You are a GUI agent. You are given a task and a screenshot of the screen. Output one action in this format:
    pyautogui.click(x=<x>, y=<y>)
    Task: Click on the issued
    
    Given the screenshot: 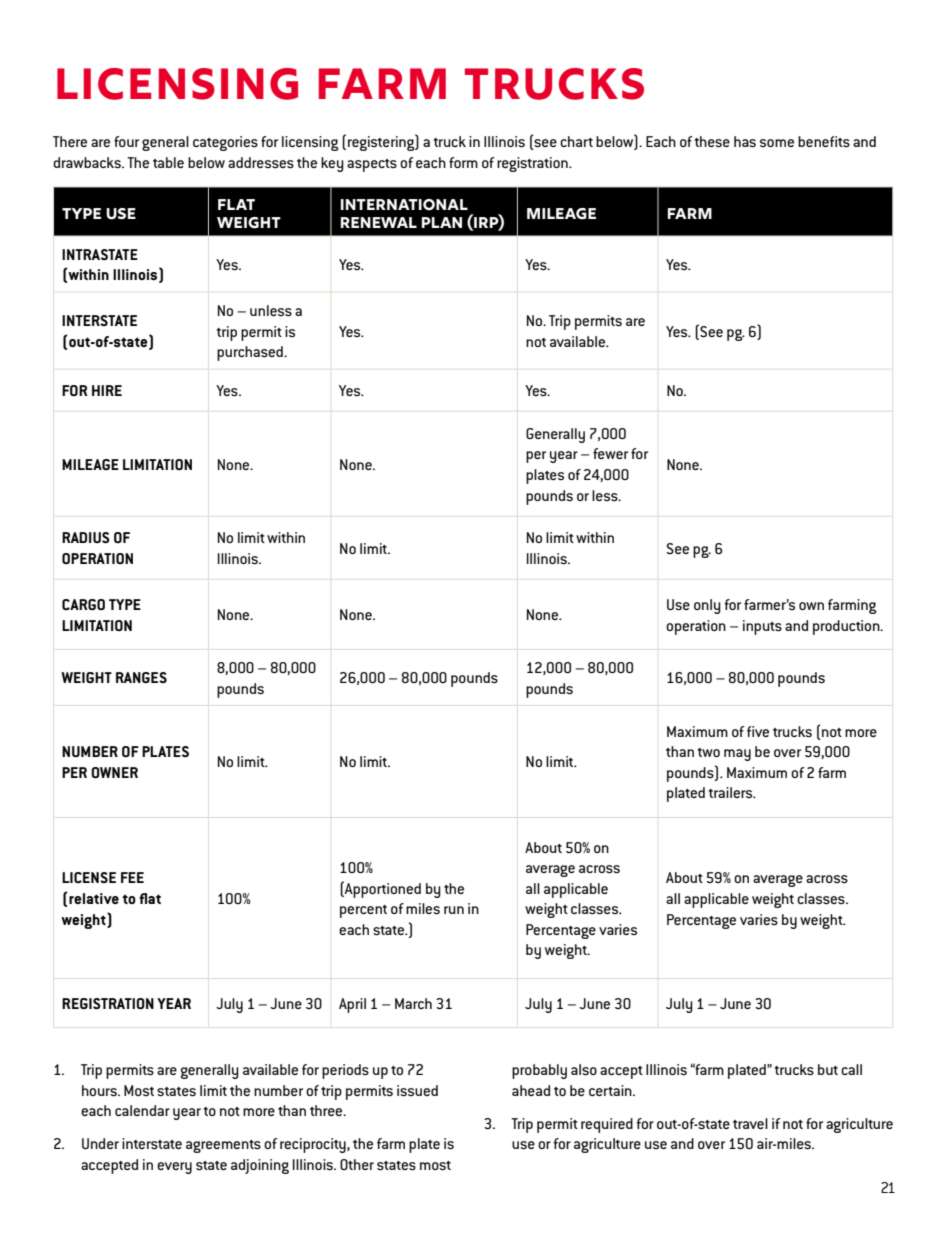 What is the action you would take?
    pyautogui.click(x=417, y=1090)
